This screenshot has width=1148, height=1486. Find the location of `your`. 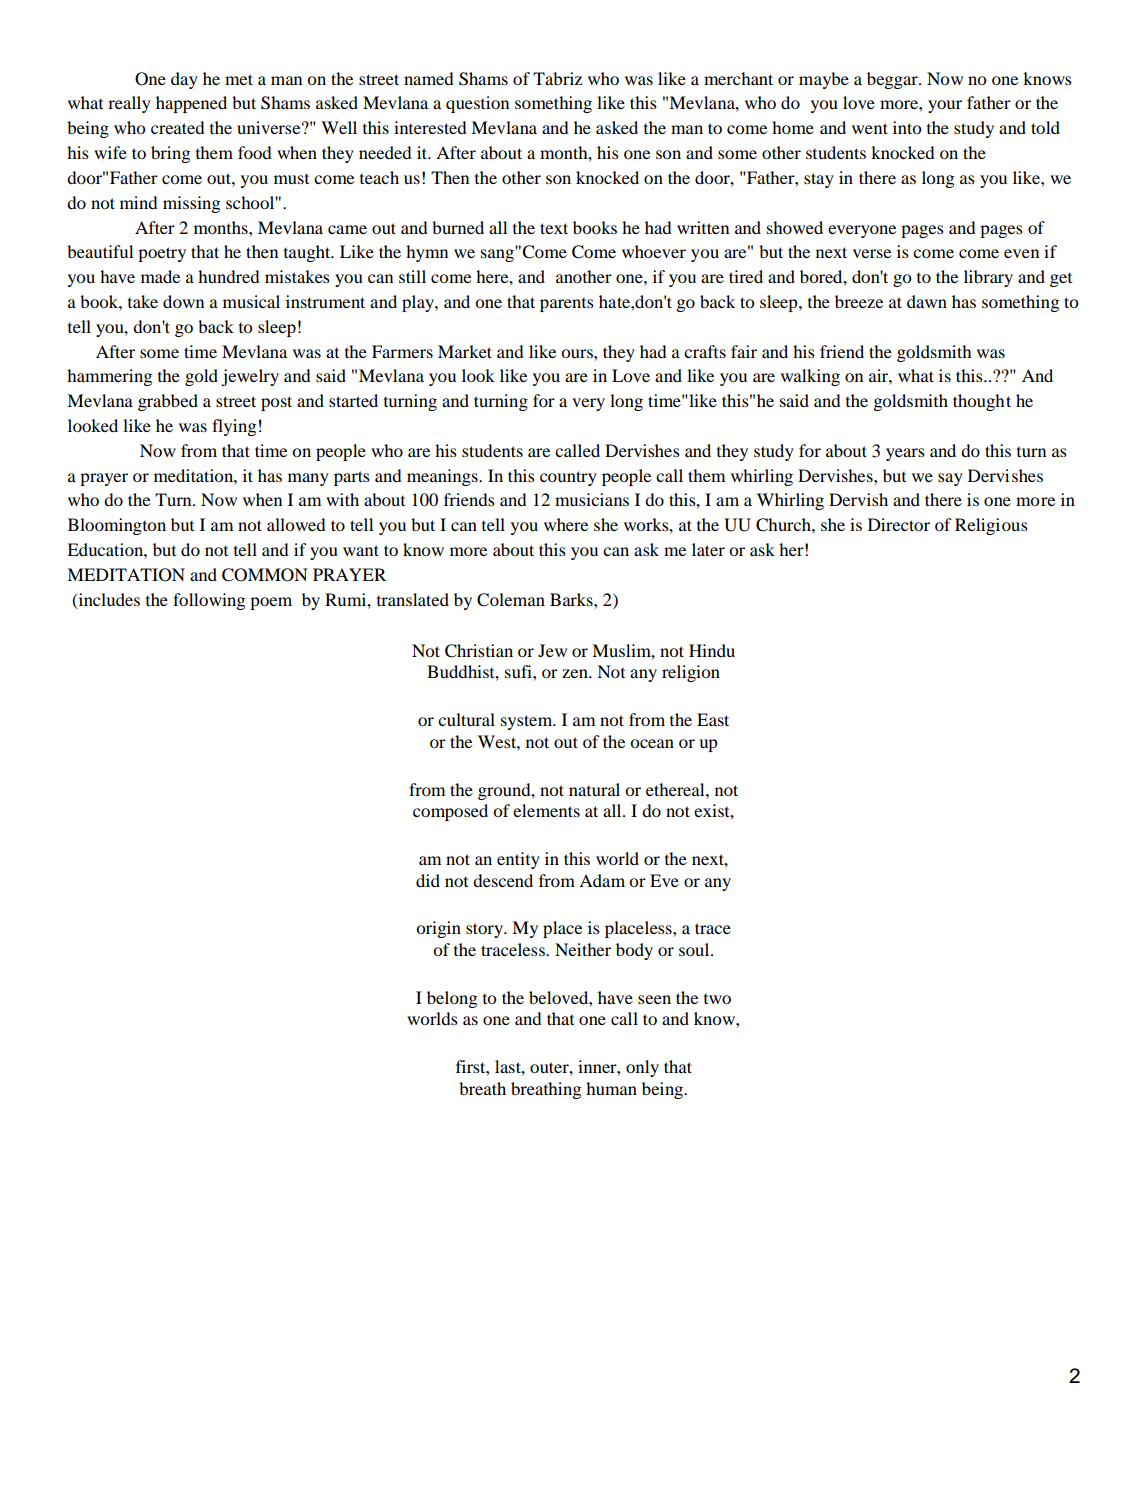

your is located at coordinates (945, 106).
